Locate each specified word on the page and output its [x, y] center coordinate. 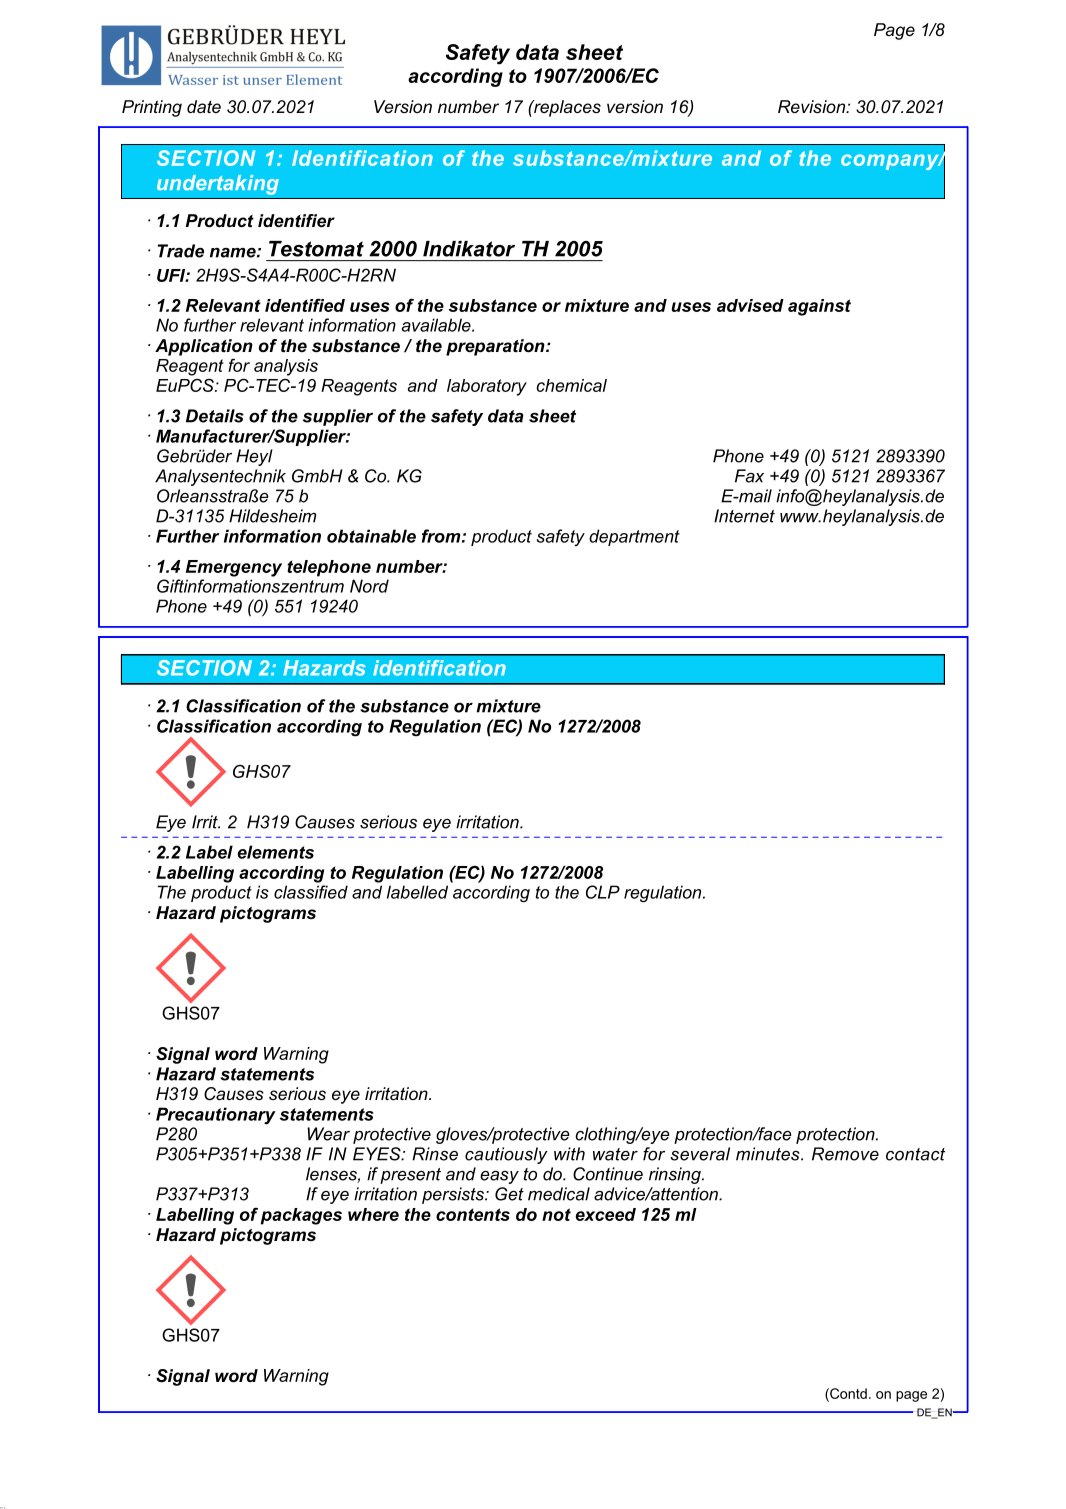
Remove [845, 1154]
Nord [369, 586]
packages [301, 1216]
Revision [813, 106]
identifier [296, 221]
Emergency [234, 568]
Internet [744, 516]
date [204, 106]
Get [509, 1194]
